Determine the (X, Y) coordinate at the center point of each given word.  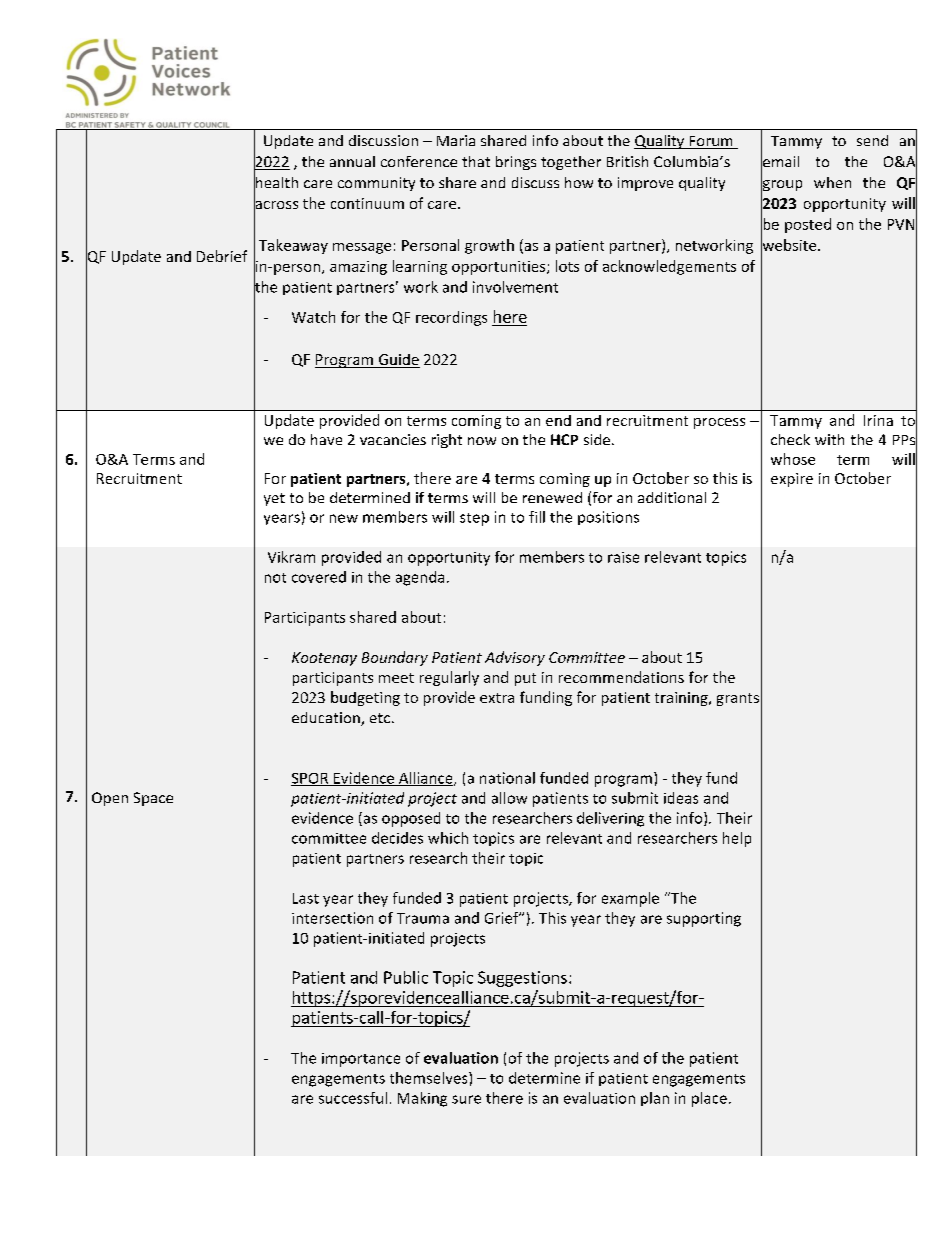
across (276, 205)
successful (353, 1098)
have (326, 439)
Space (153, 799)
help (737, 839)
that (476, 161)
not (275, 578)
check (790, 439)
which (448, 838)
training (682, 699)
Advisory (515, 658)
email (780, 161)
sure (466, 1099)
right (447, 441)
